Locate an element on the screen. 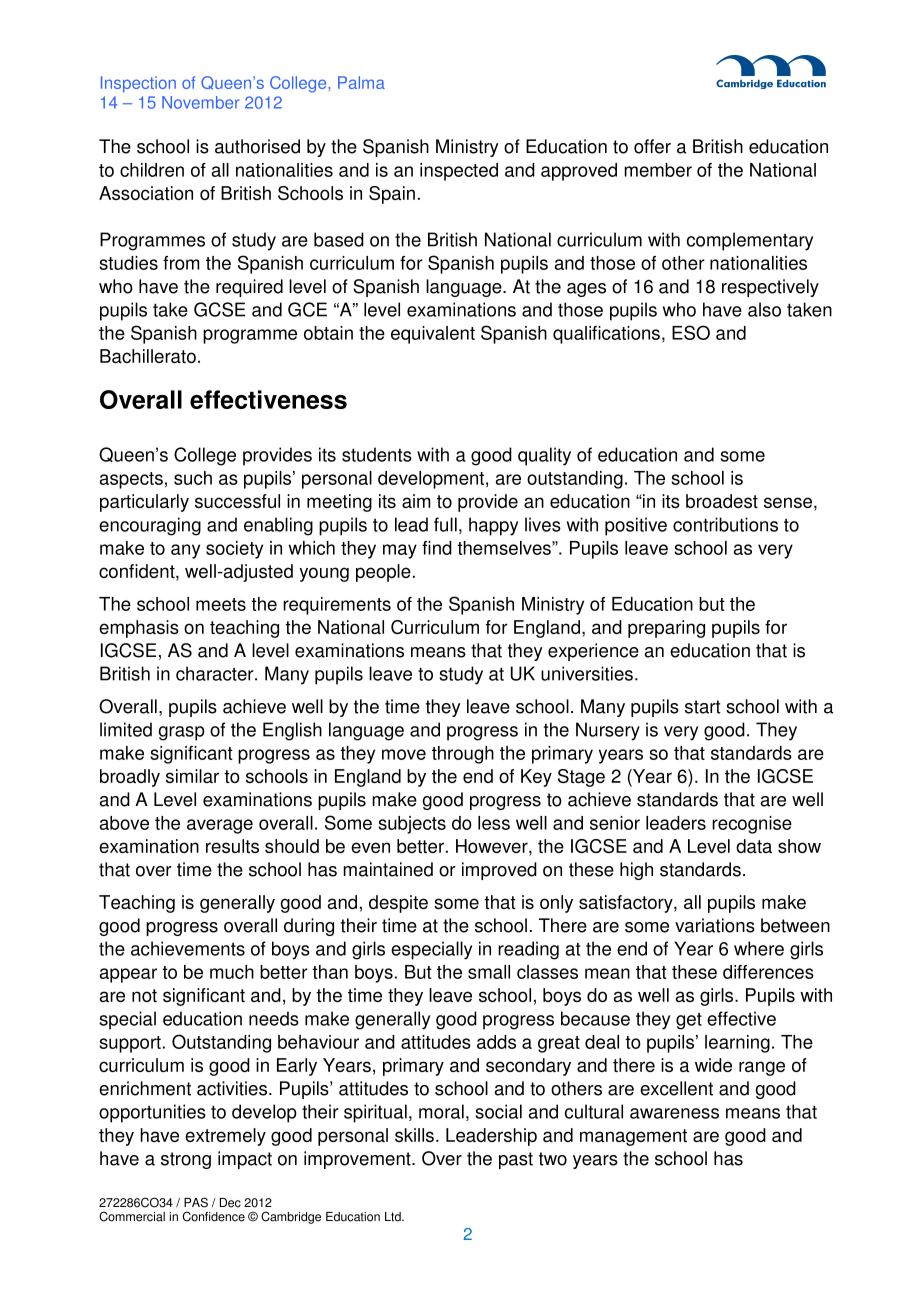  strong is located at coordinates (186, 1160).
